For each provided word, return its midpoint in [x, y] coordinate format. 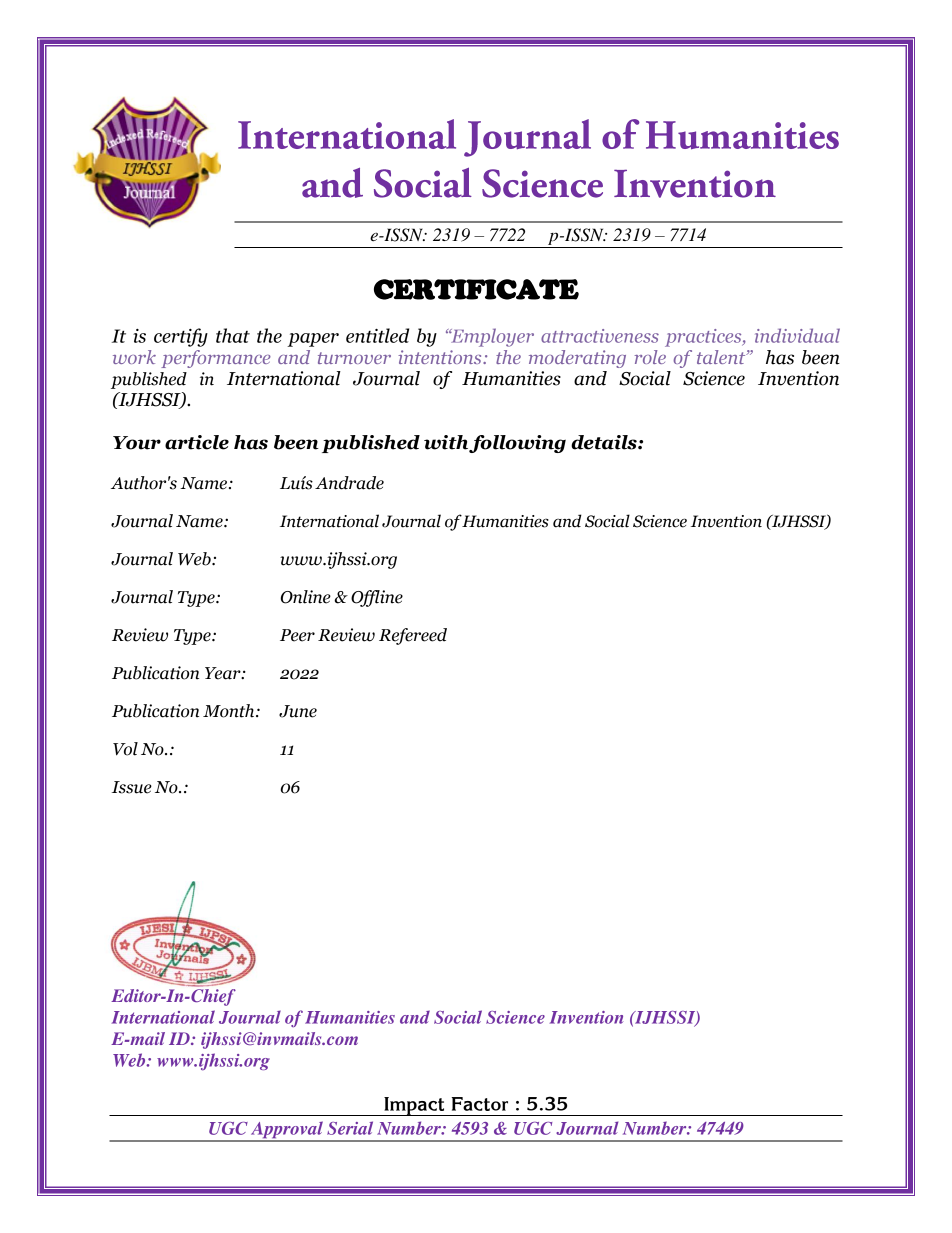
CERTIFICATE [476, 289]
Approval [287, 1131]
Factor [480, 1104]
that [233, 335]
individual [797, 335]
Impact [414, 1106]
